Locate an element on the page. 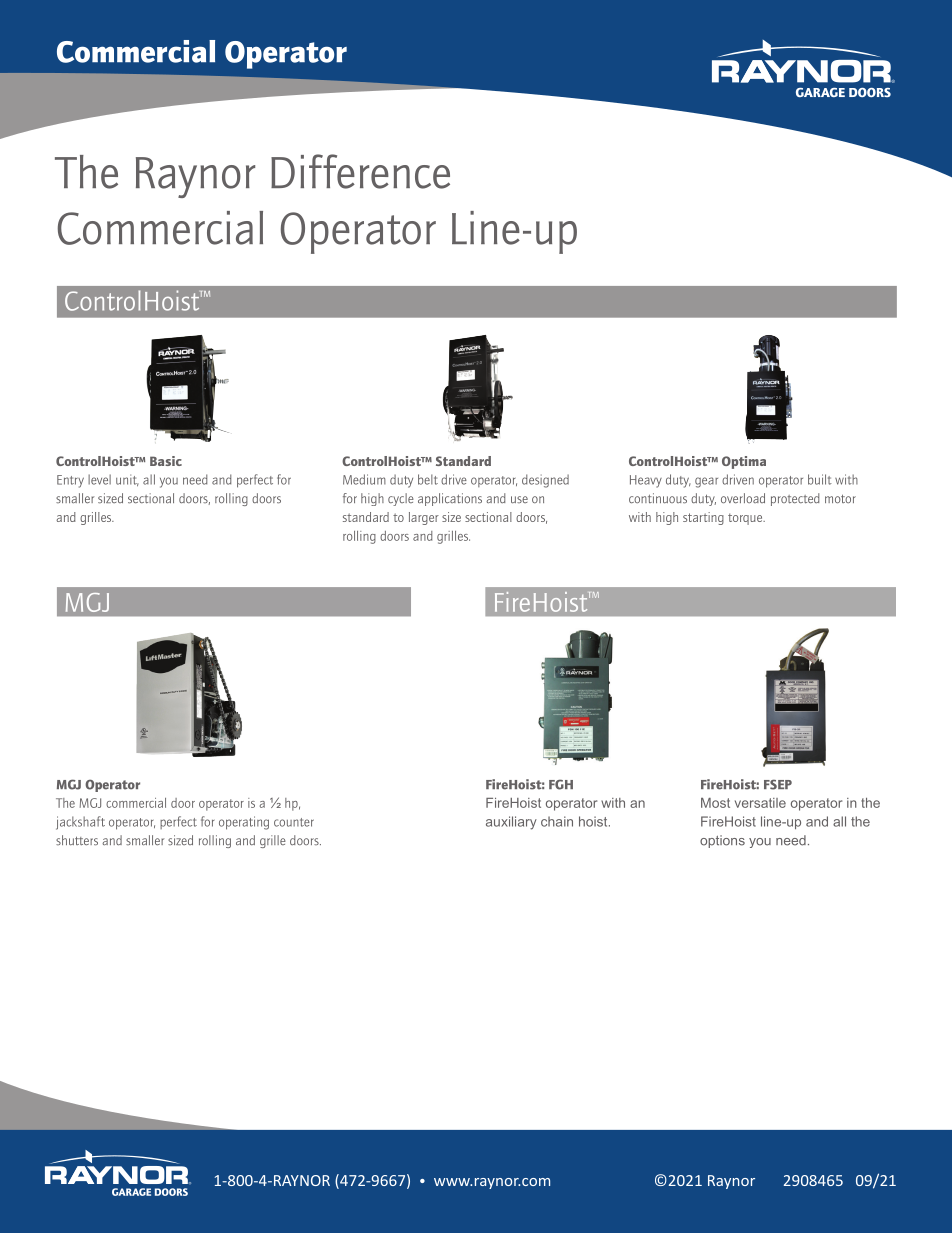 The image size is (952, 1233). shutters is located at coordinates (77, 840).
